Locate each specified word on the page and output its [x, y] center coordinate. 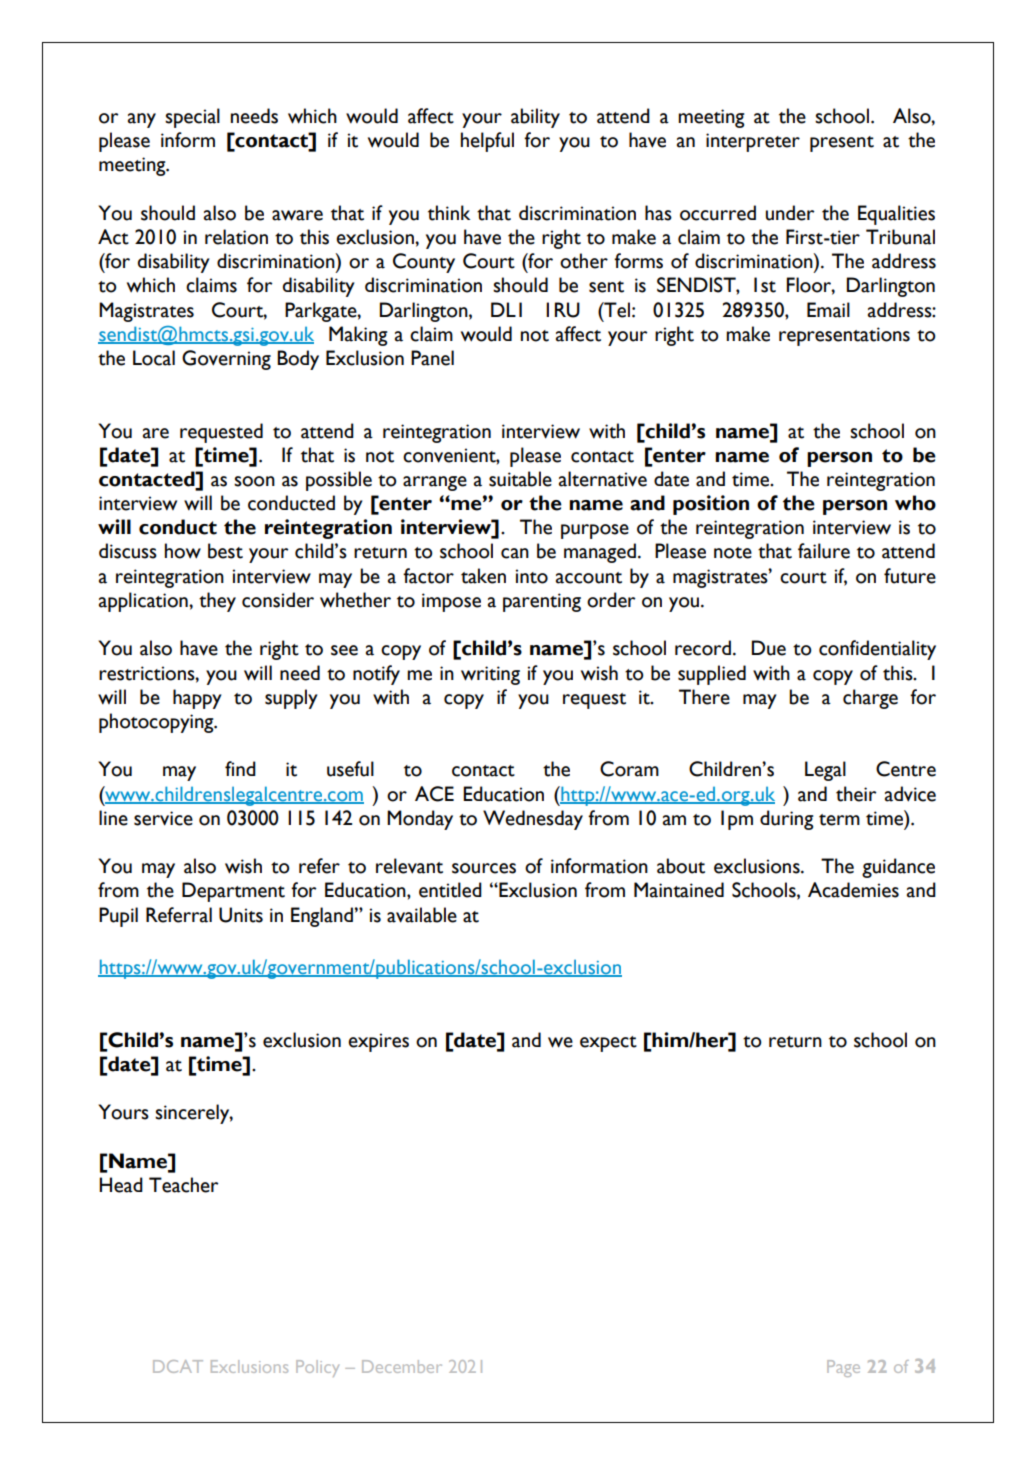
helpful [487, 142]
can [515, 553]
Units [241, 915]
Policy [317, 1368]
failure [824, 551]
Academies [853, 890]
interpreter [753, 142]
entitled [450, 890]
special [192, 118]
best [225, 551]
